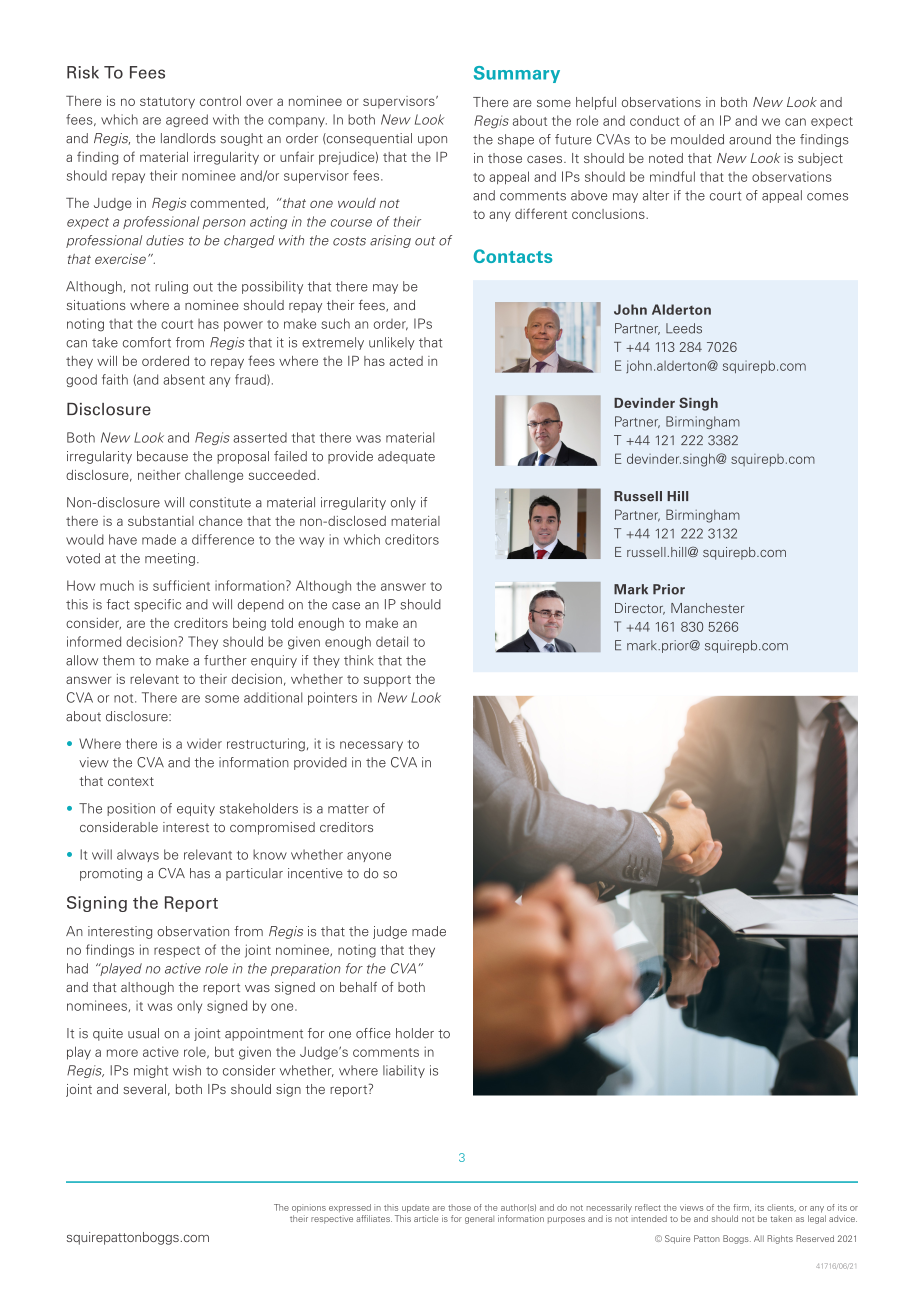  What do you see at coordinates (479, 1220) in the screenshot?
I see `general` at bounding box center [479, 1220].
